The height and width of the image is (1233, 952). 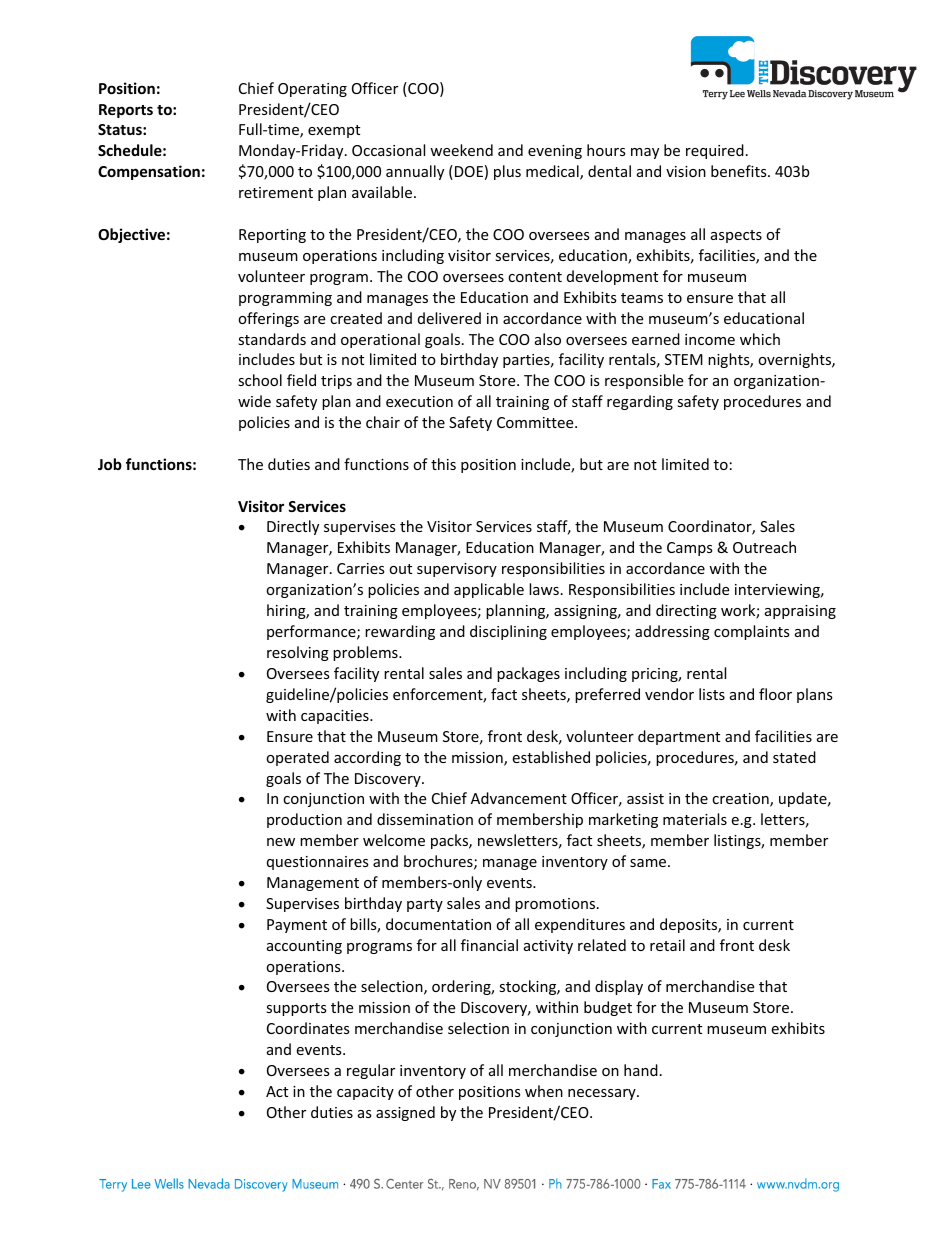 What do you see at coordinates (443, 464) in the image?
I see `this` at bounding box center [443, 464].
